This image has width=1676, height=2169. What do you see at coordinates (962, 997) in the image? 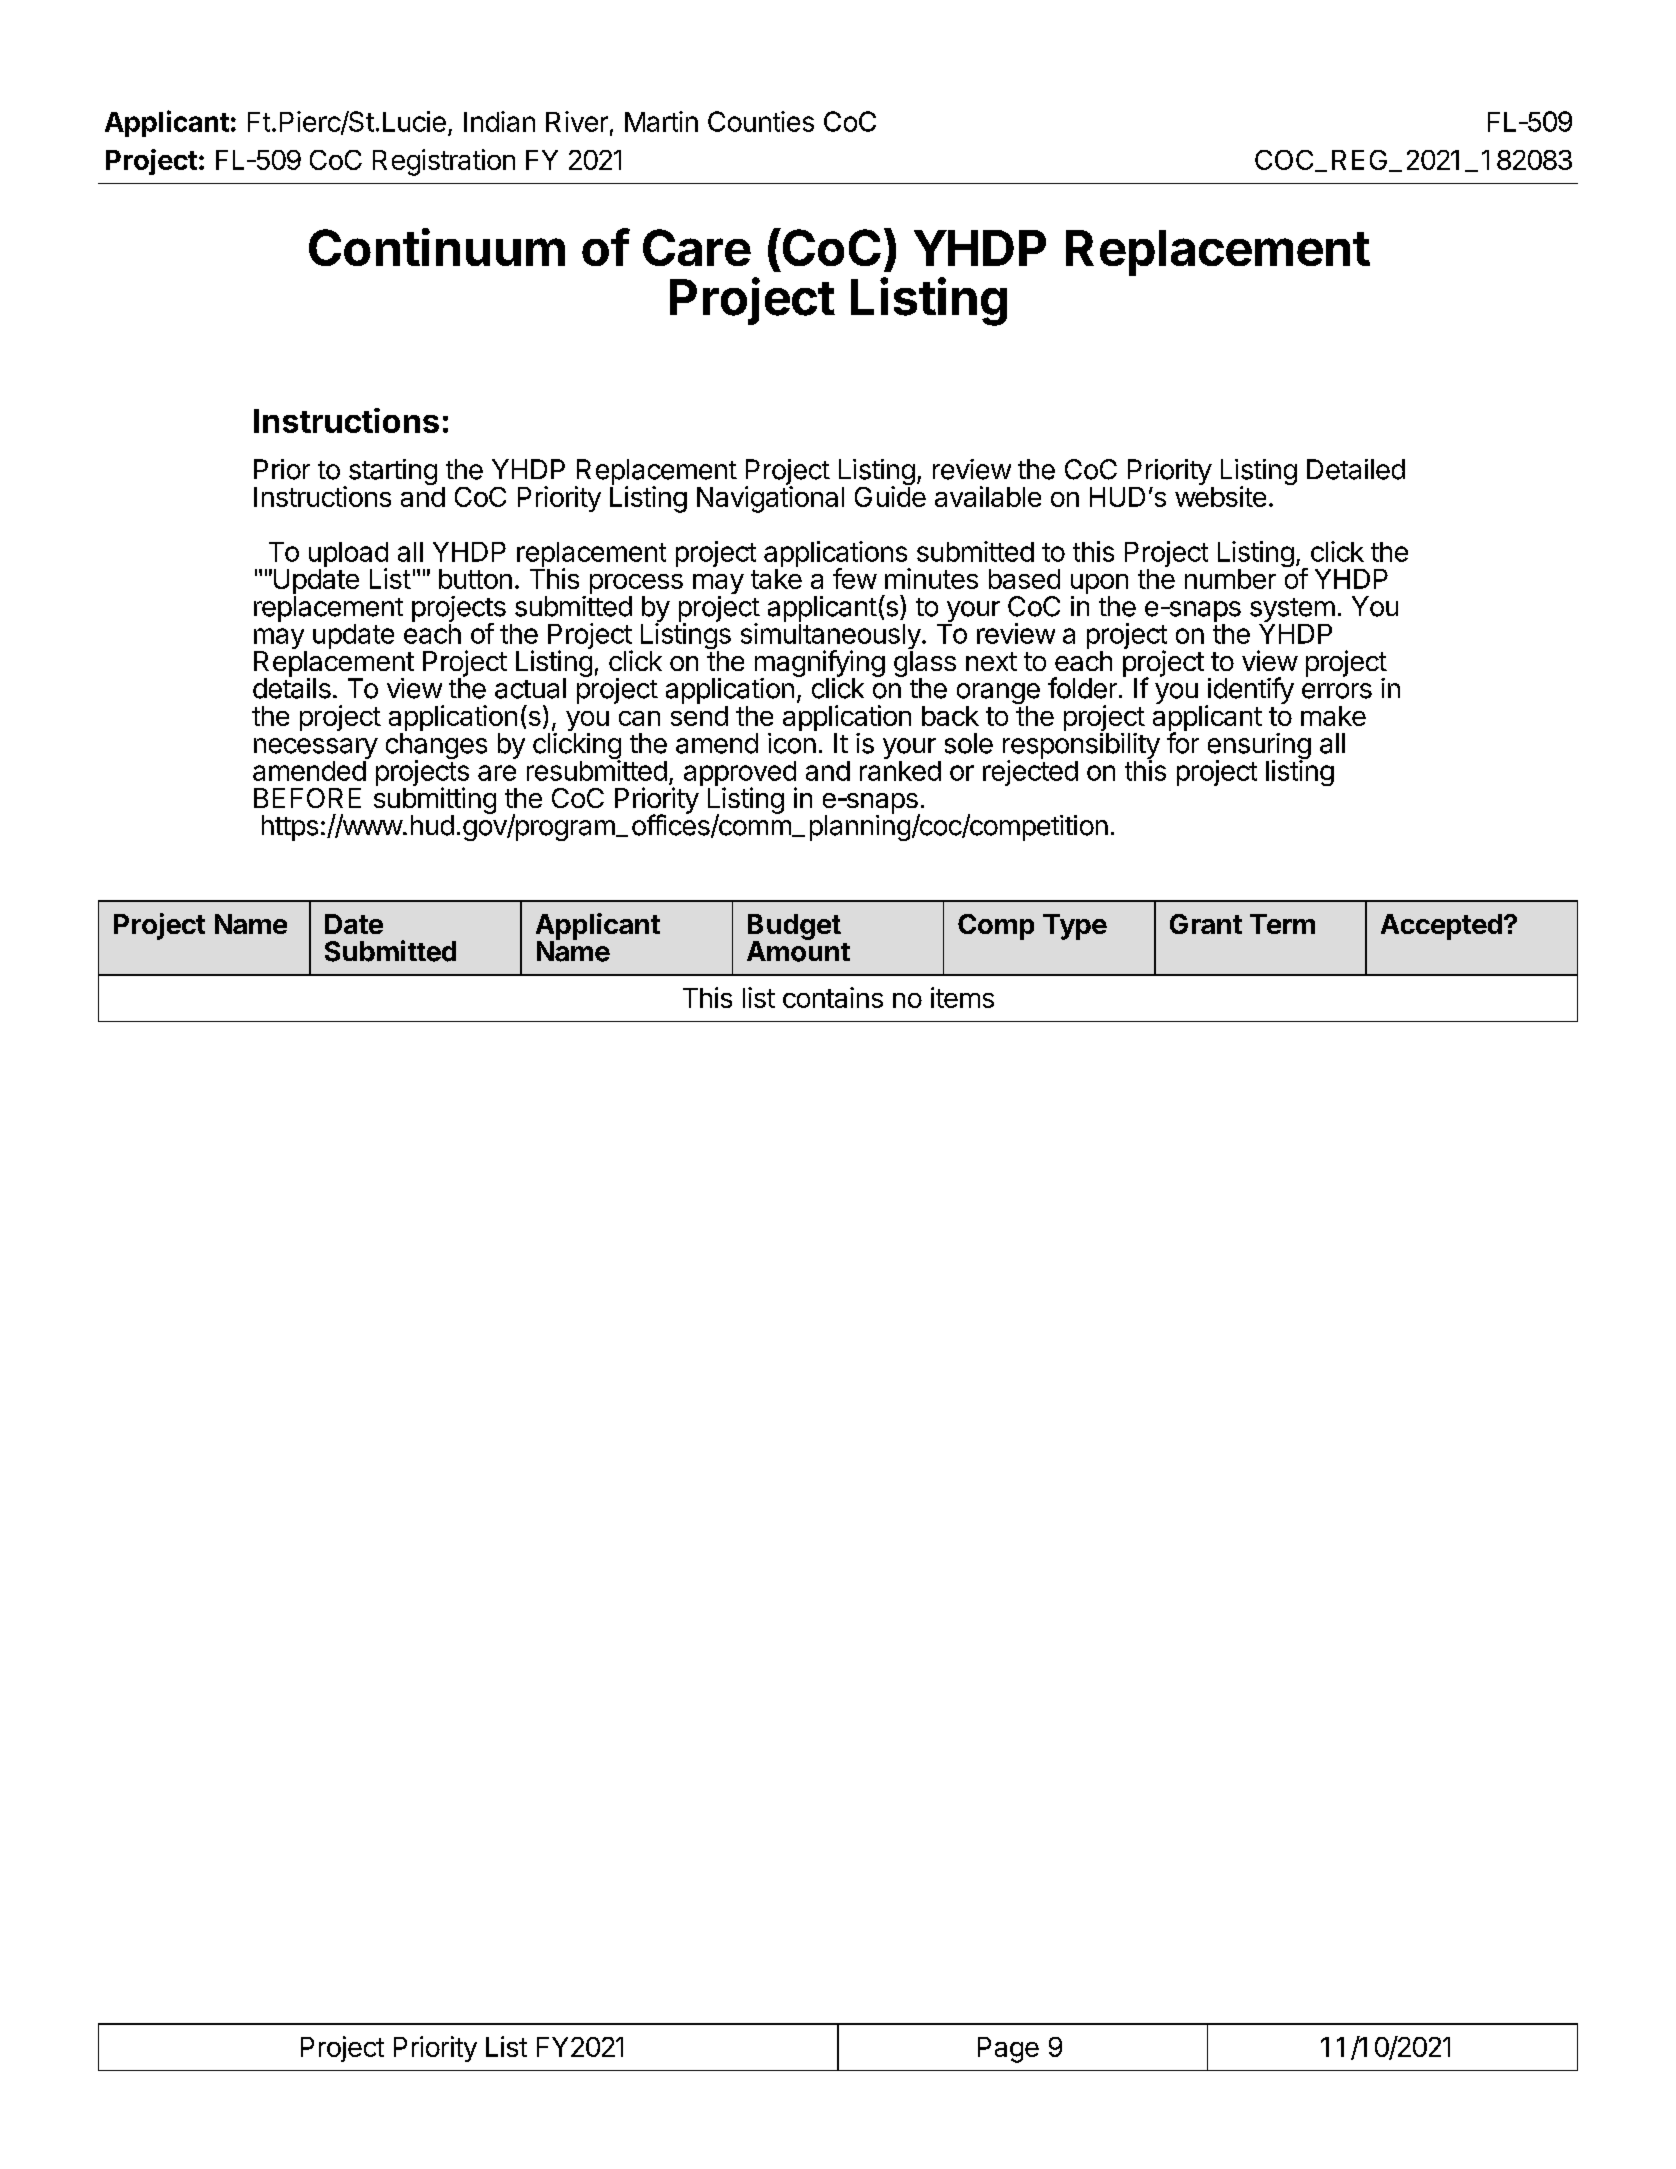
I see `items` at bounding box center [962, 997].
